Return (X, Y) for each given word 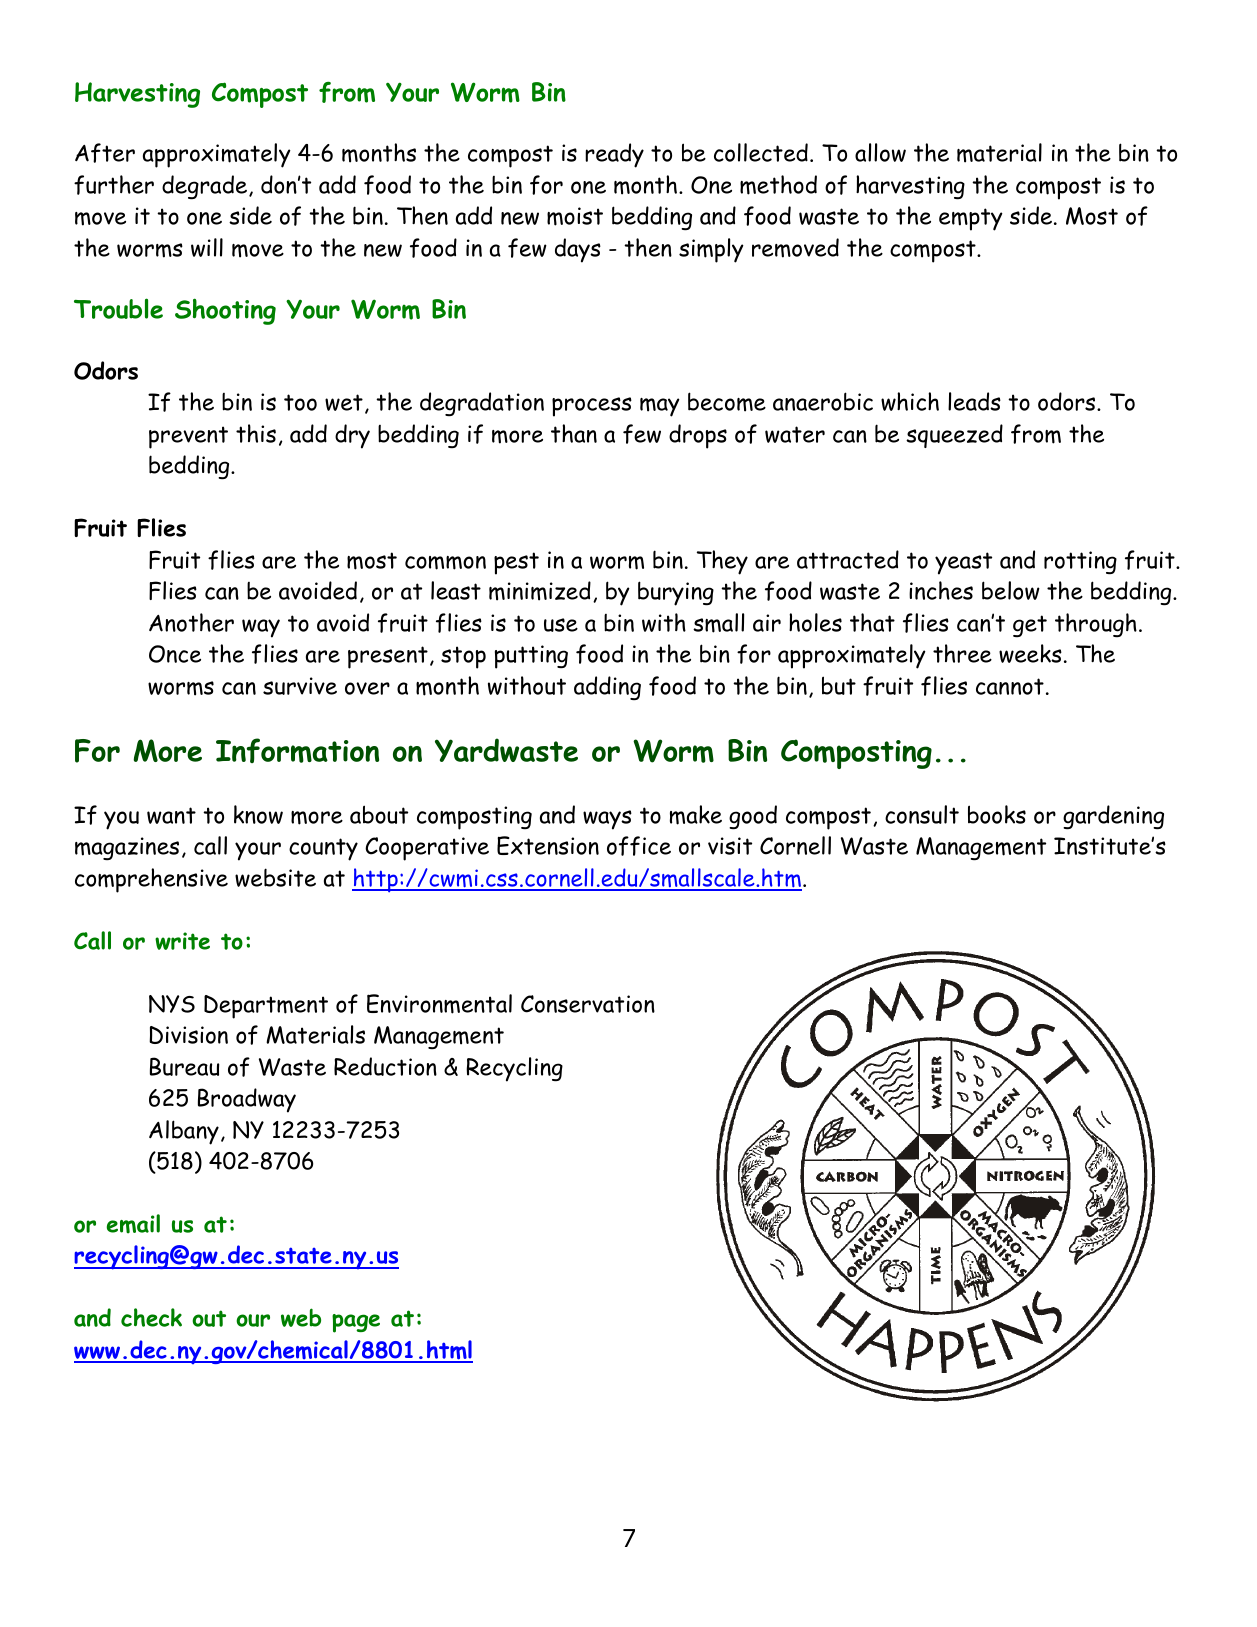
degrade (204, 187)
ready (614, 155)
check (151, 1317)
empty (971, 219)
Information (297, 750)
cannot (1010, 686)
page (356, 1323)
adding (607, 688)
